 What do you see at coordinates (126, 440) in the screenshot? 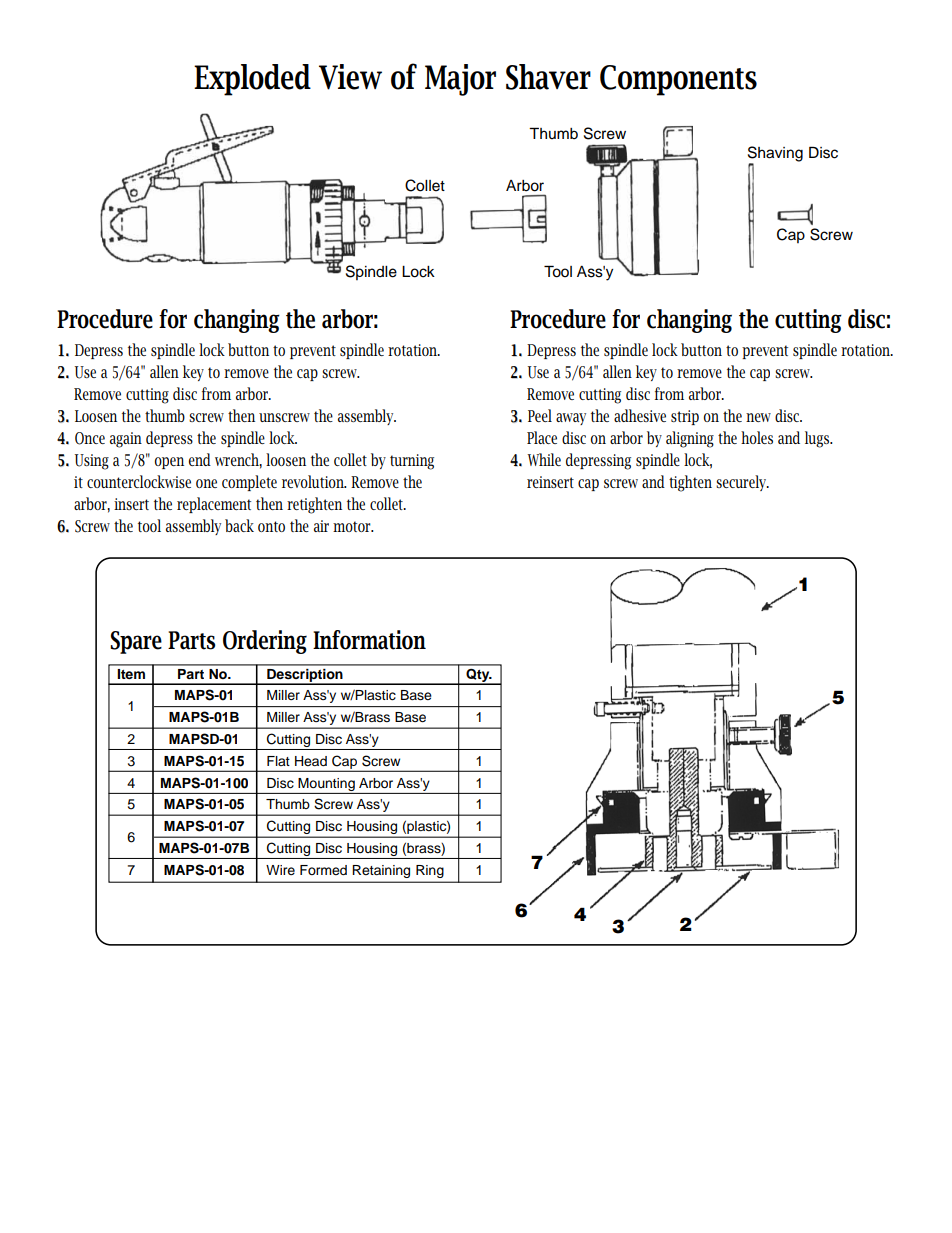
I see `again` at bounding box center [126, 440].
